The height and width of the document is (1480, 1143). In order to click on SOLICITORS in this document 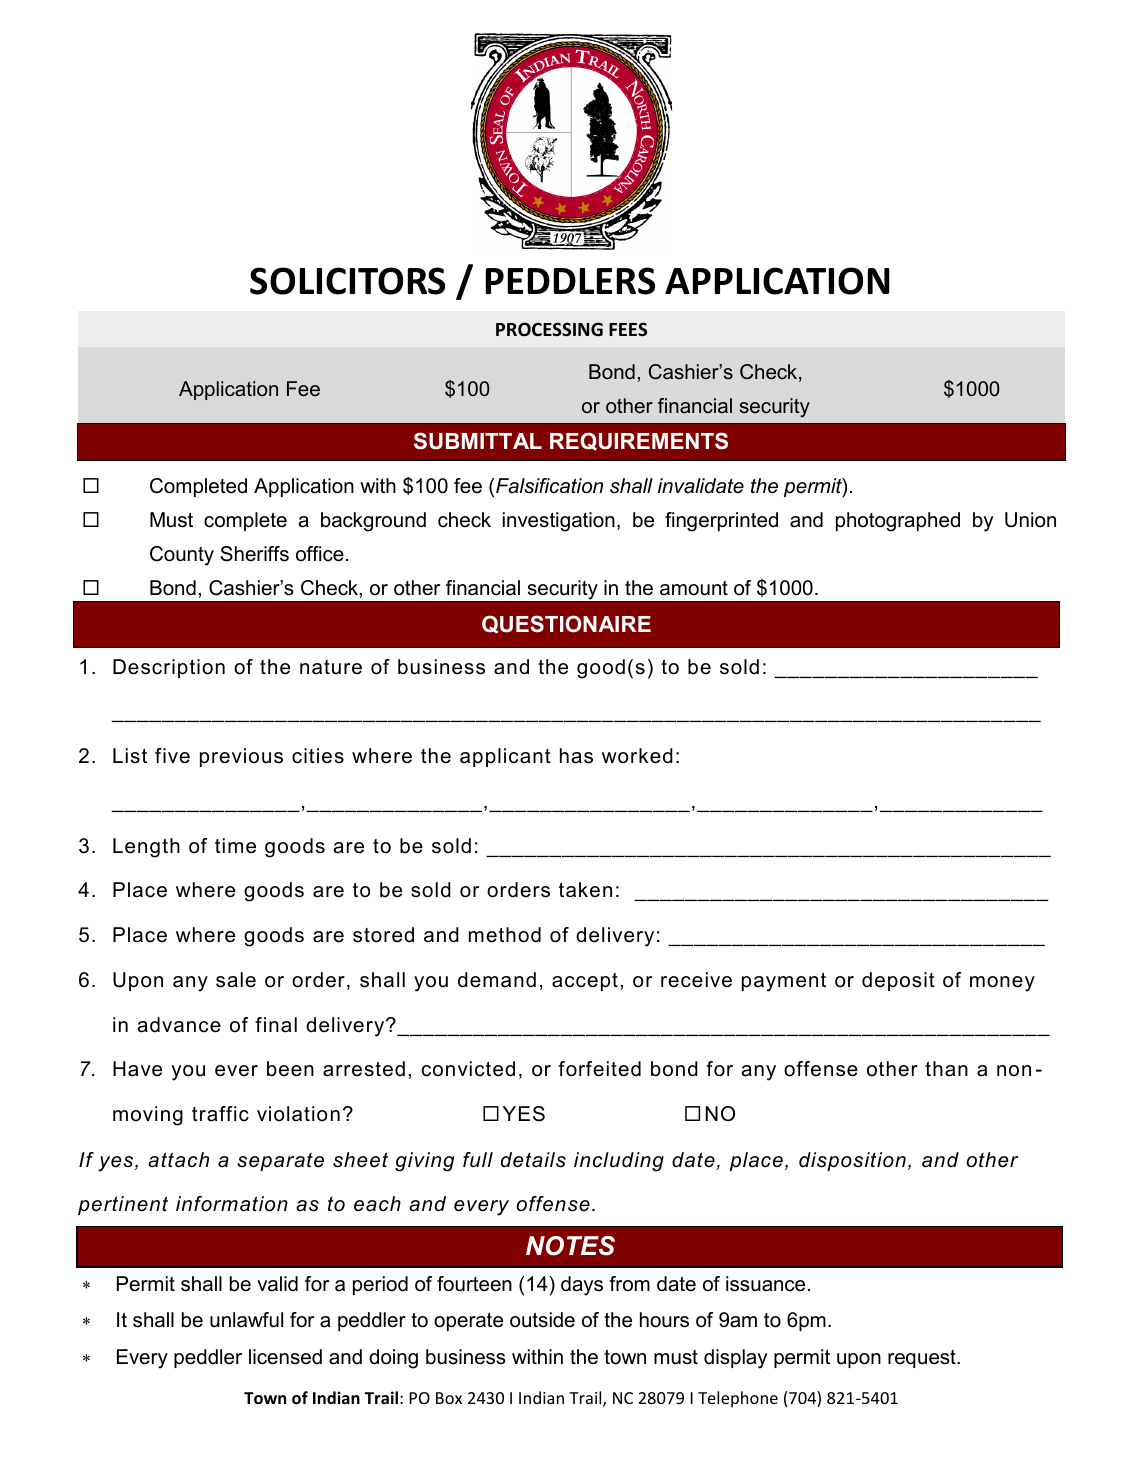, I will do `click(347, 281)`.
